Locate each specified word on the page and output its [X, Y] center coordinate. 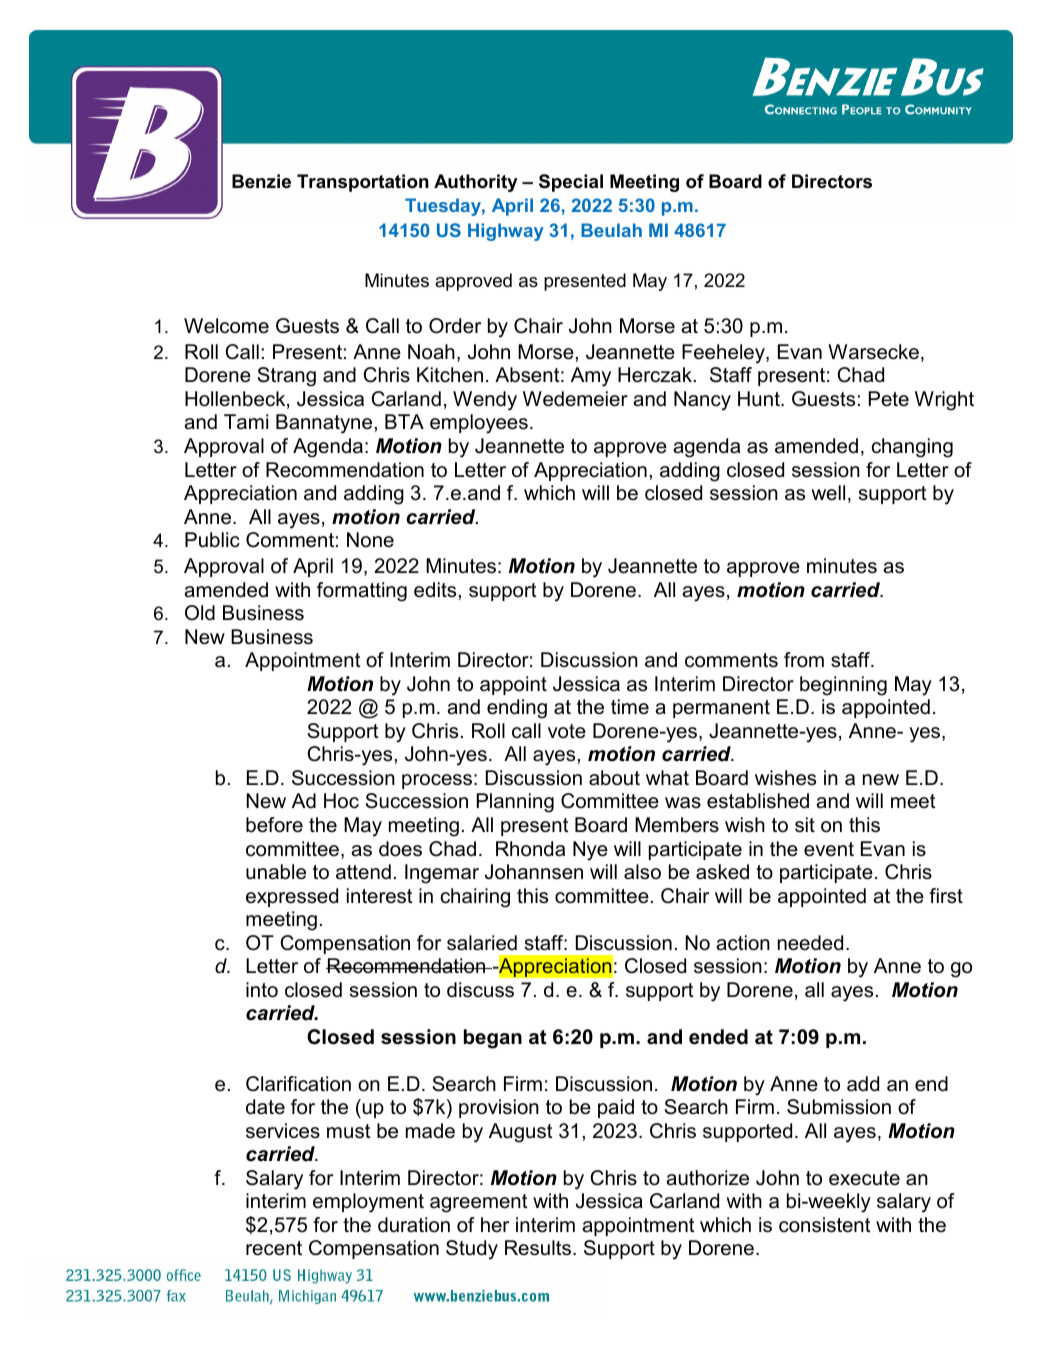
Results [538, 1248]
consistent [825, 1225]
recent [274, 1248]
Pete [889, 399]
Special [571, 183]
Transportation [363, 183]
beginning [843, 686]
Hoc [341, 801]
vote [567, 731]
